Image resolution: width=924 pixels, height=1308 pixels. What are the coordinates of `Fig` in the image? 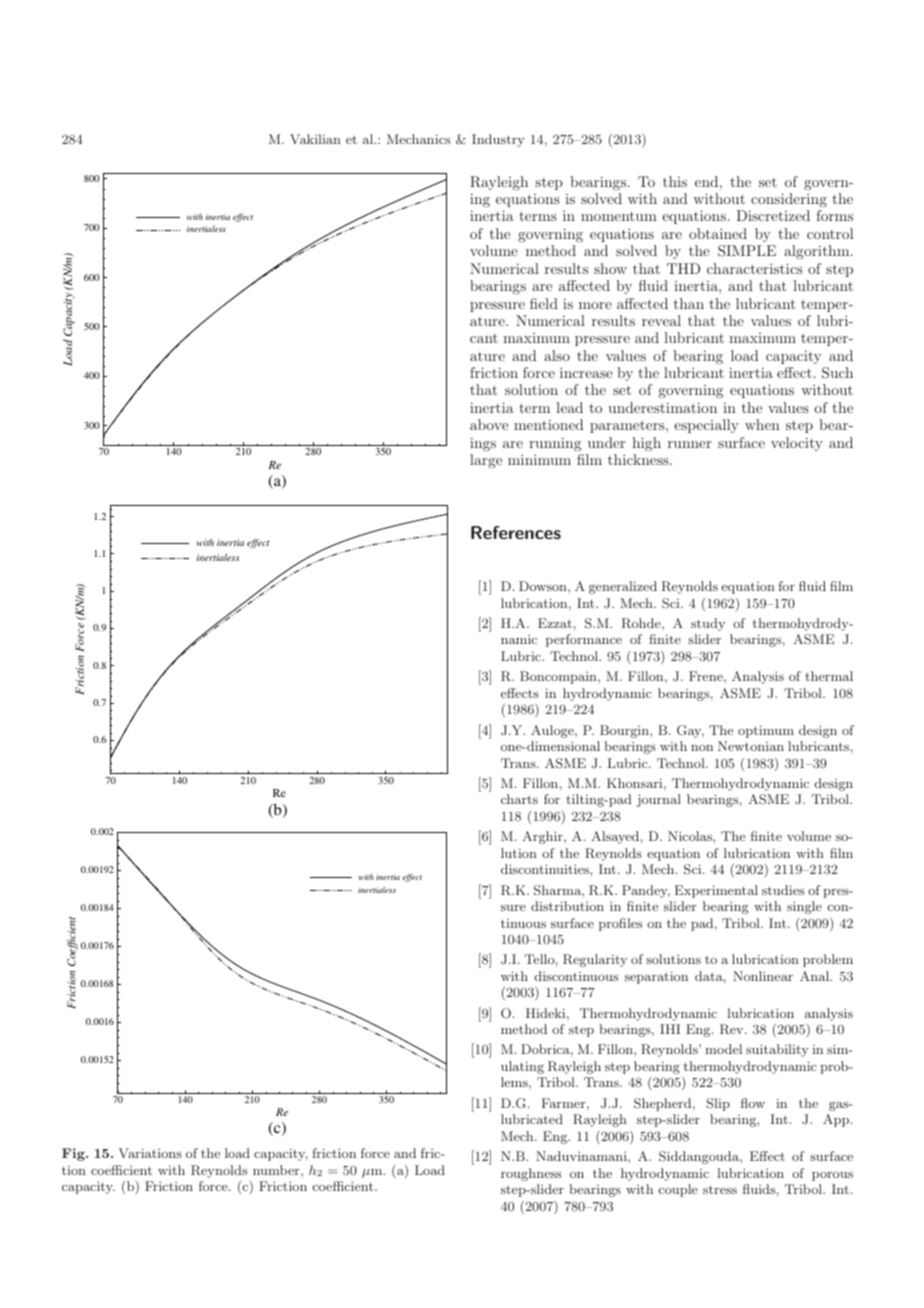 It's located at (74, 1154).
